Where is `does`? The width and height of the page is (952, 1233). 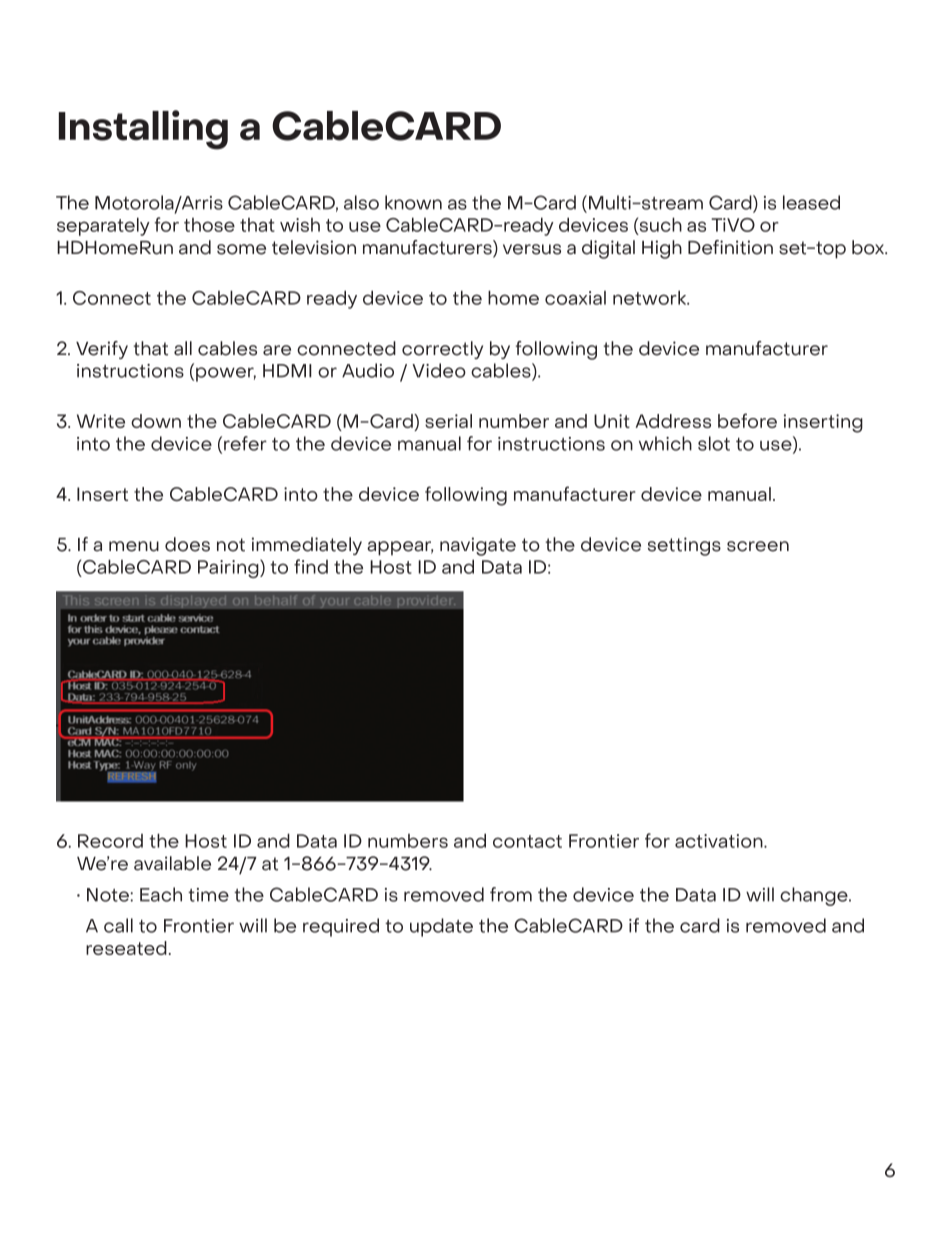 does is located at coordinates (187, 544).
